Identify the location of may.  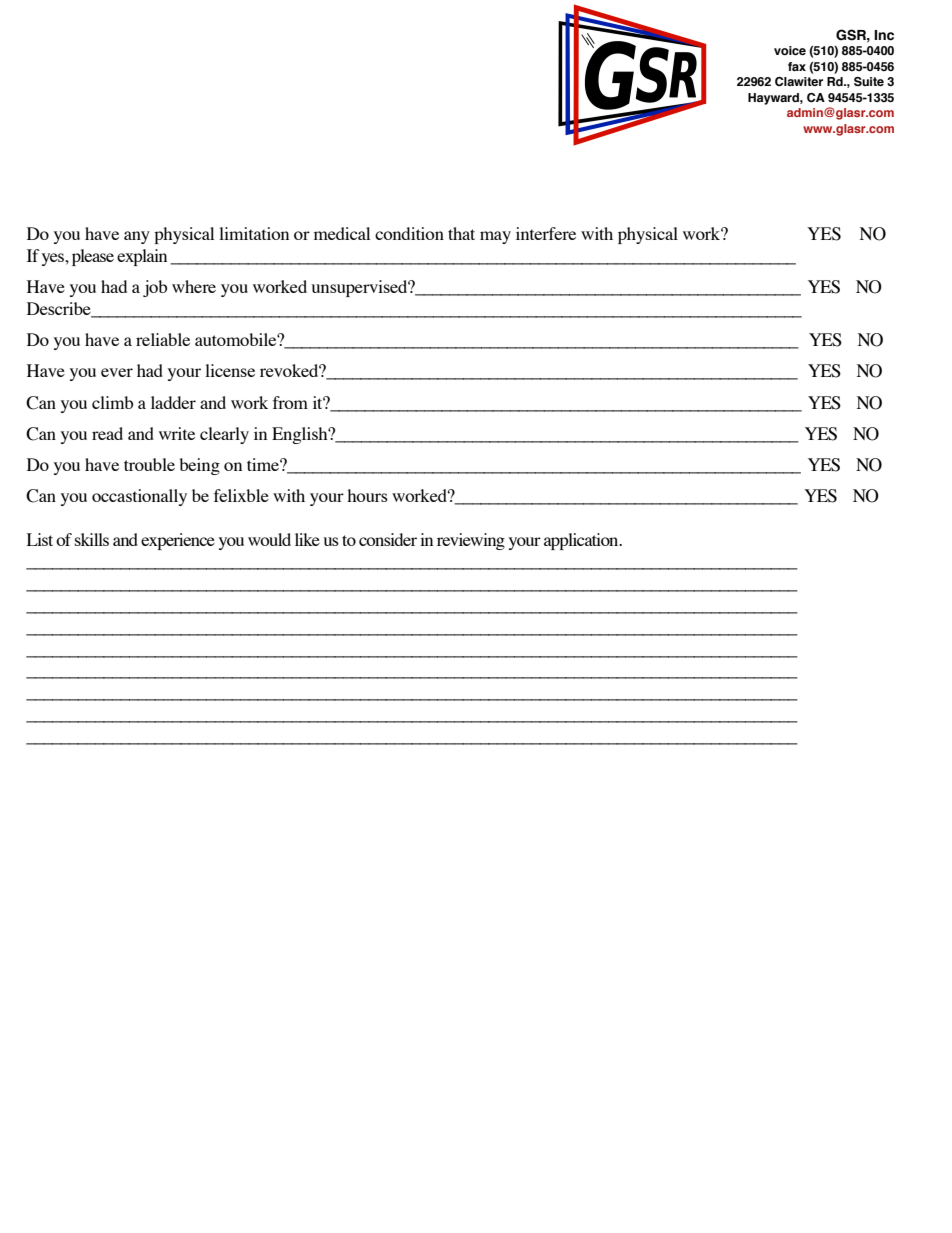
(495, 237).
